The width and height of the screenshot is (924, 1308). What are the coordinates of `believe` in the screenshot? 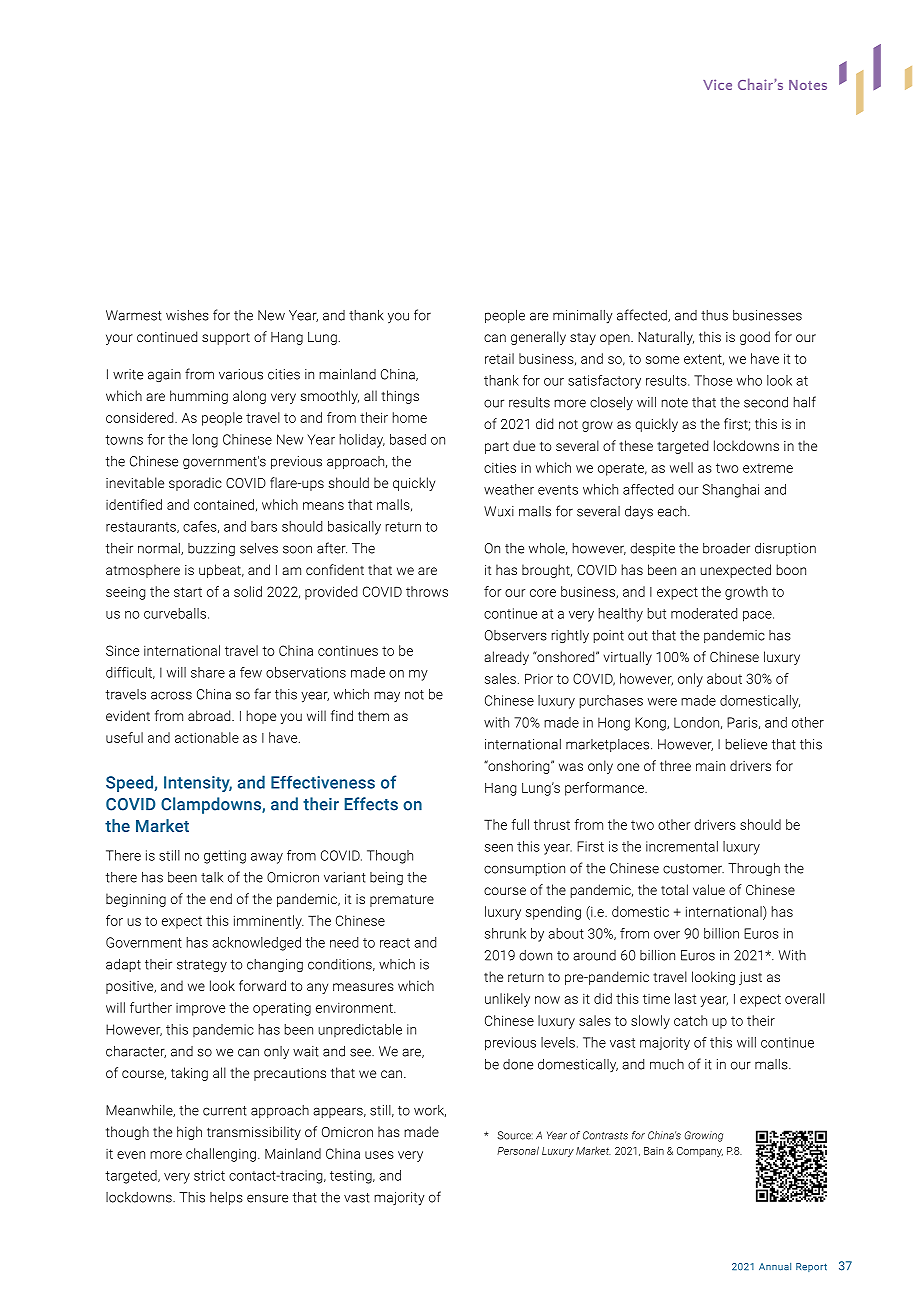 It's located at (746, 744).
